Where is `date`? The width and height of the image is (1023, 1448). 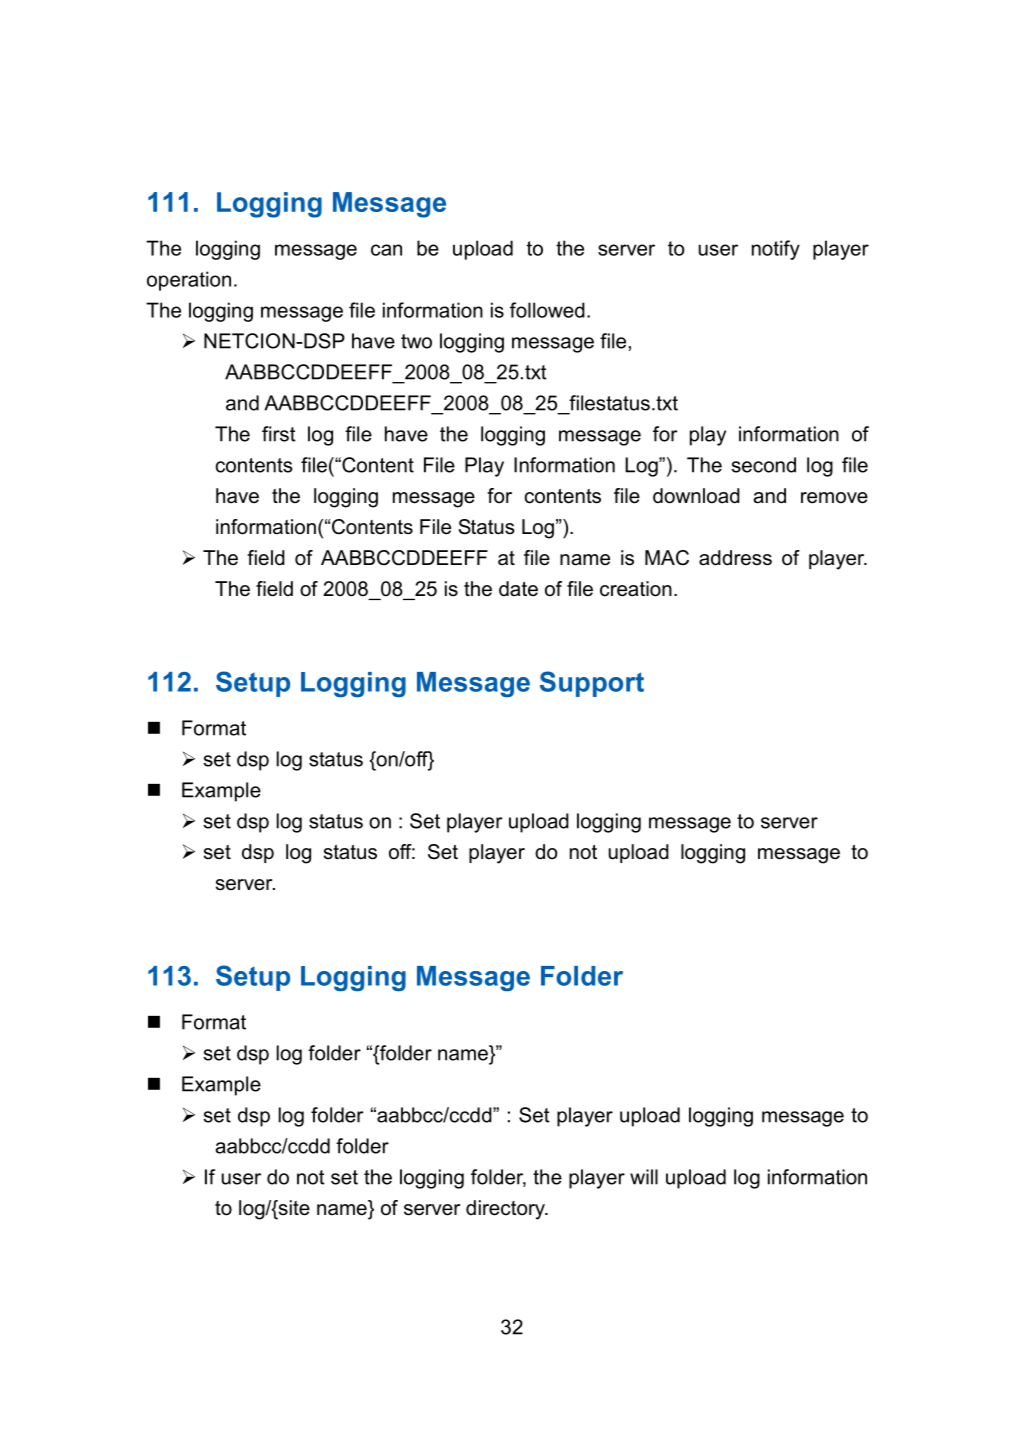 date is located at coordinates (518, 589).
